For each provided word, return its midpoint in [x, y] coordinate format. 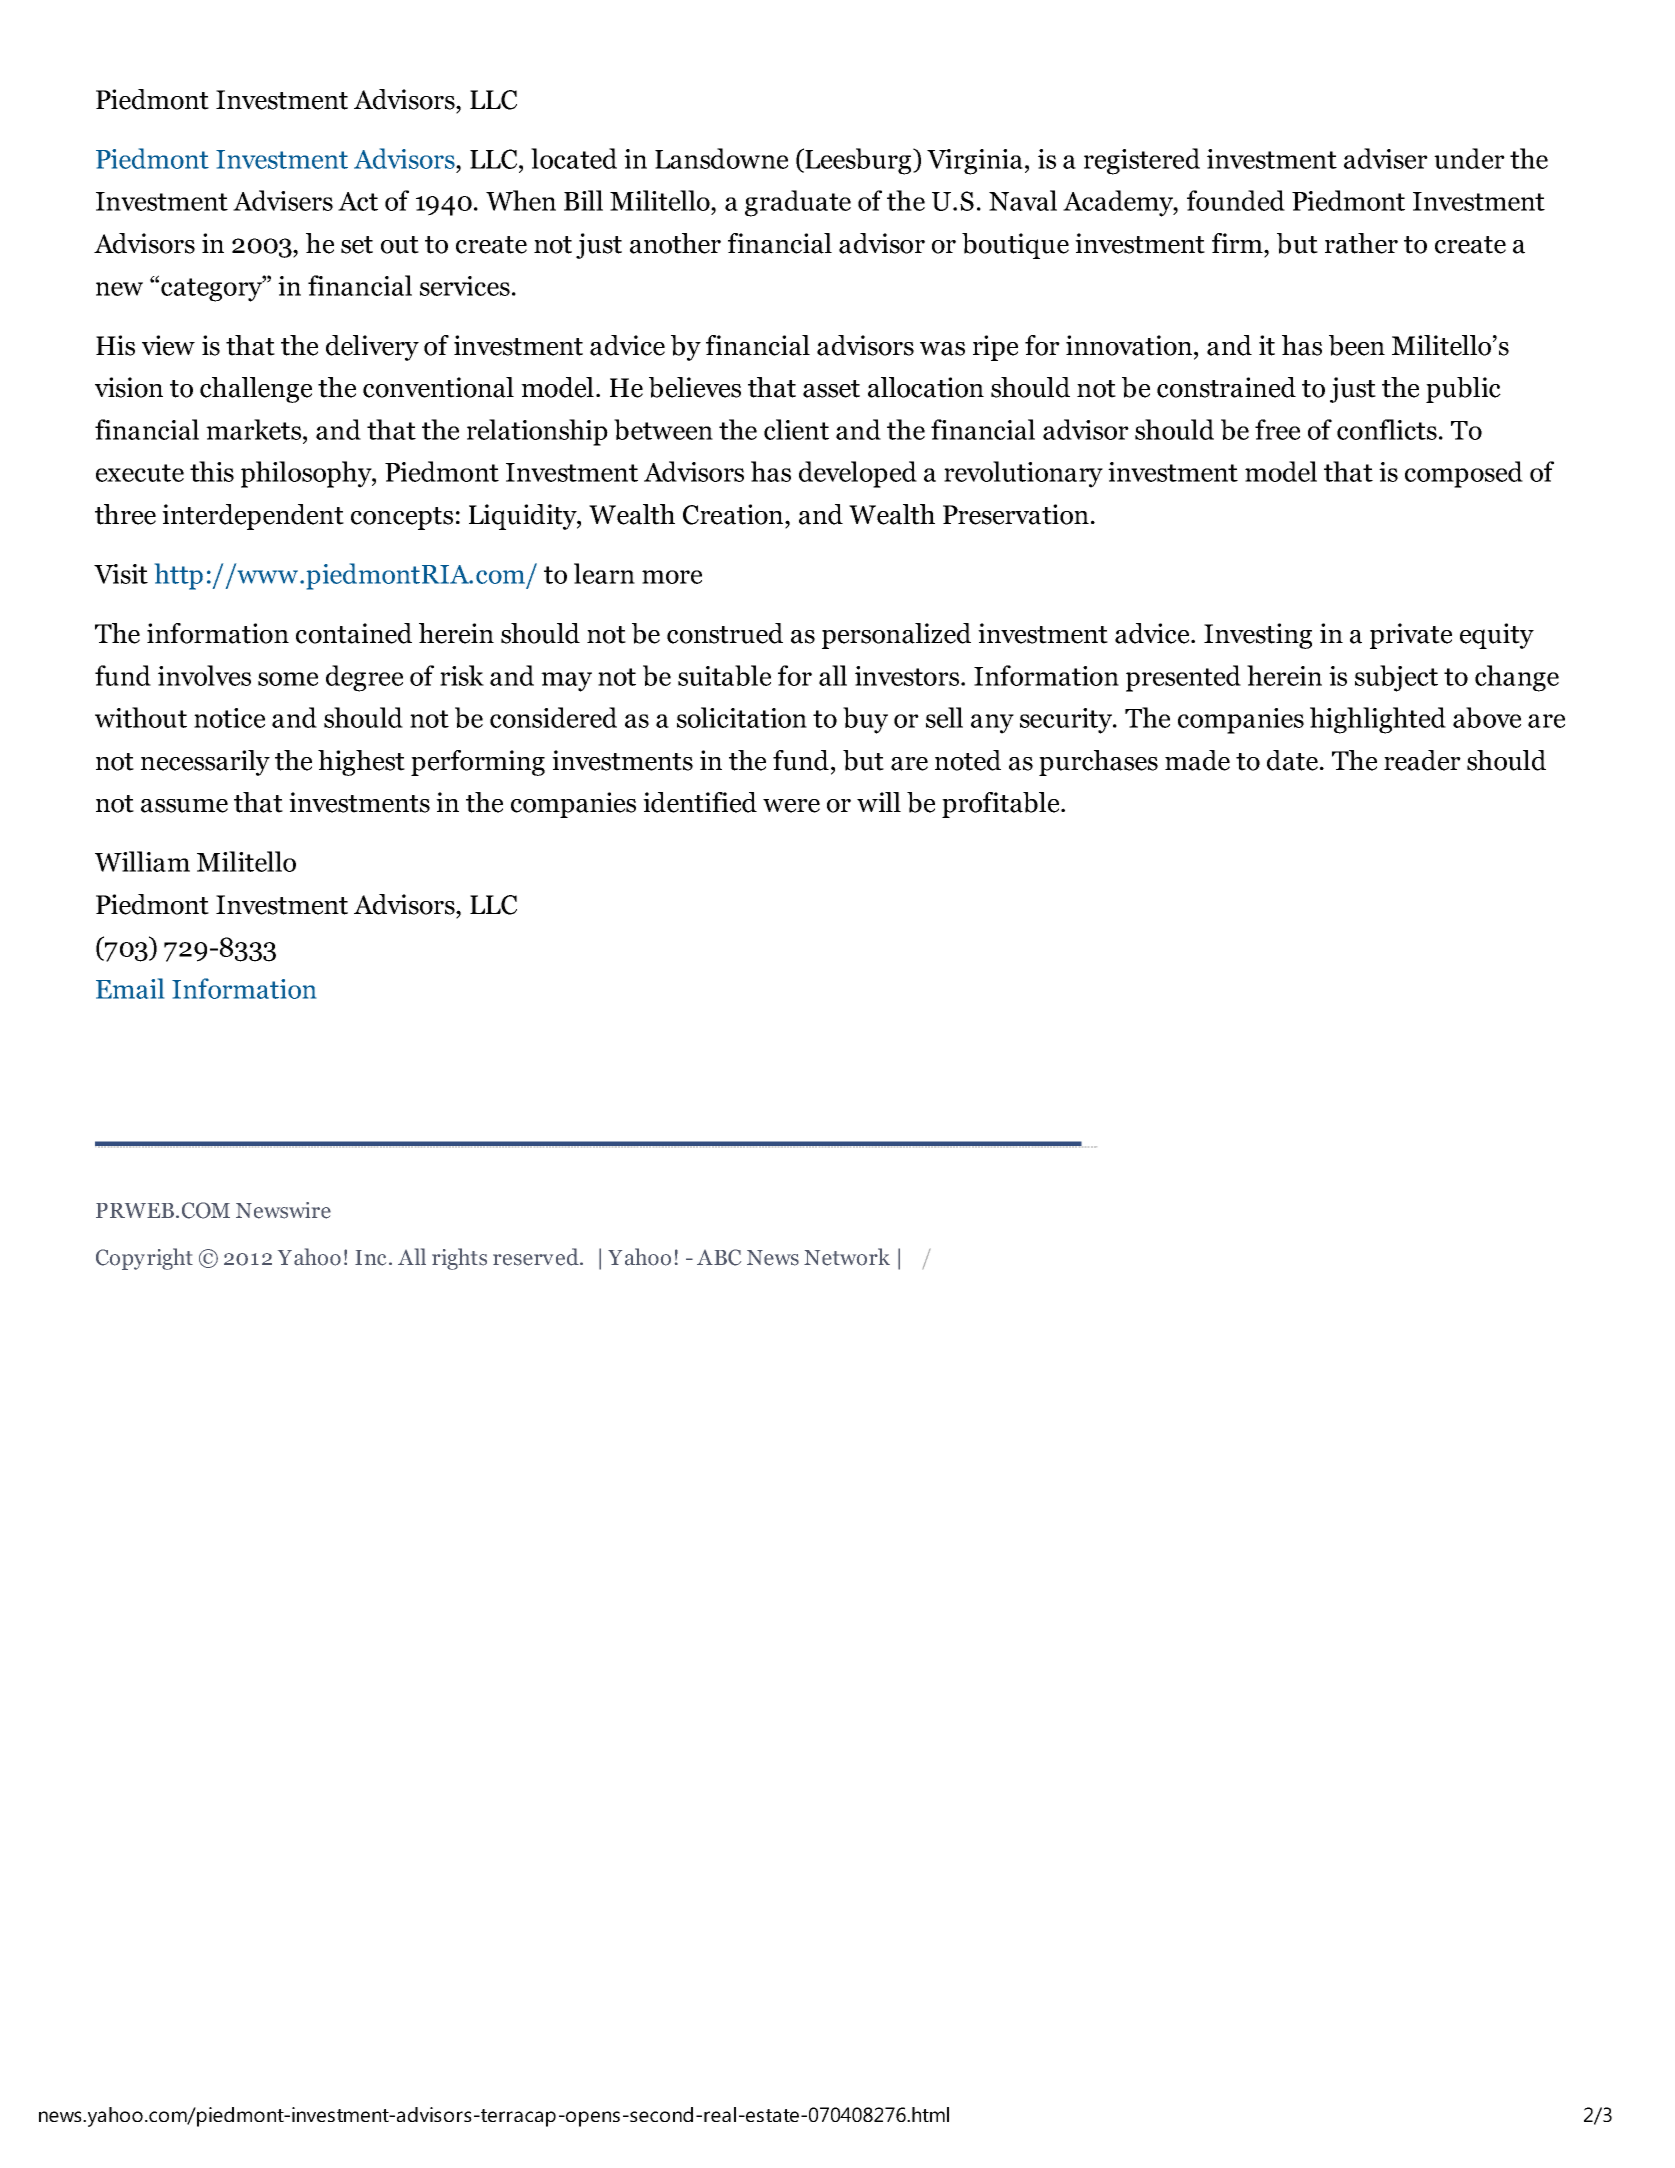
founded [1236, 200]
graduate [798, 203]
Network [847, 1257]
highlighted [1378, 720]
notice [229, 718]
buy [865, 720]
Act [358, 201]
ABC [719, 1257]
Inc [370, 1258]
